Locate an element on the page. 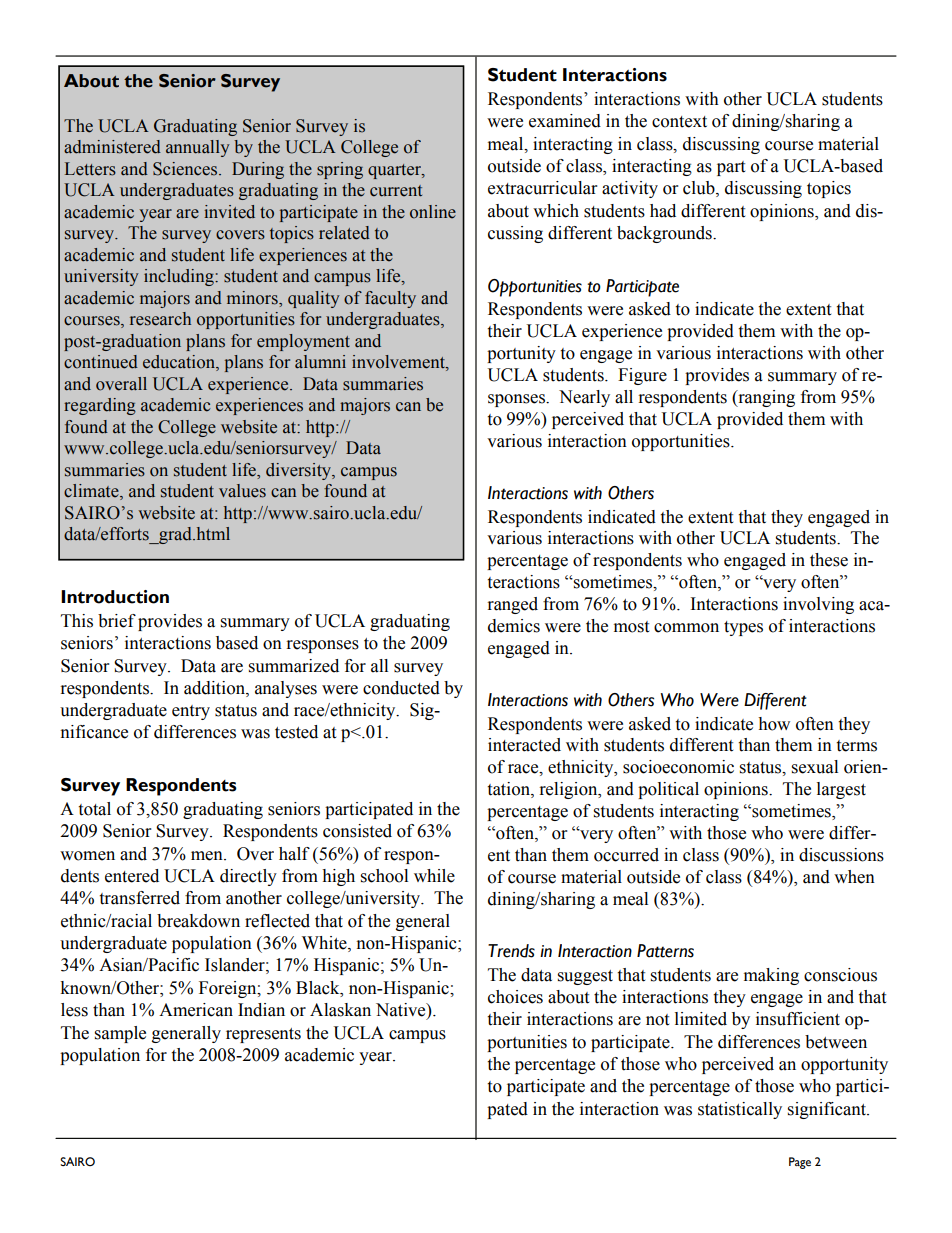 This document has height=1233, width=952. sample is located at coordinates (120, 1034).
